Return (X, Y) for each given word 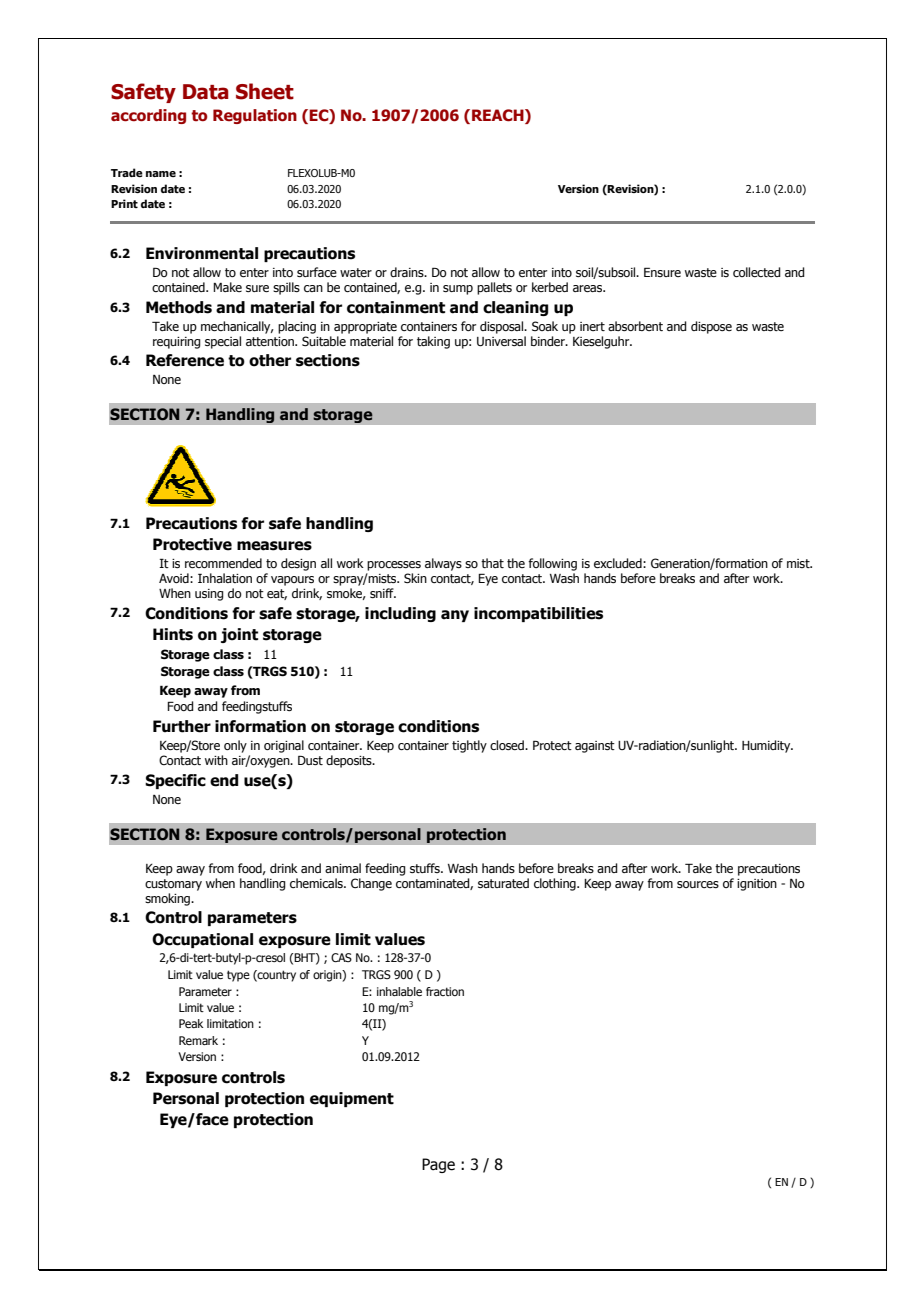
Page (438, 1165)
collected (757, 272)
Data (206, 92)
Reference (185, 360)
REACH (499, 116)
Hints (173, 634)
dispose (711, 327)
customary (173, 885)
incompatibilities (538, 614)
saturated (503, 883)
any (455, 616)
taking (433, 342)
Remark (198, 1040)
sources (698, 884)
